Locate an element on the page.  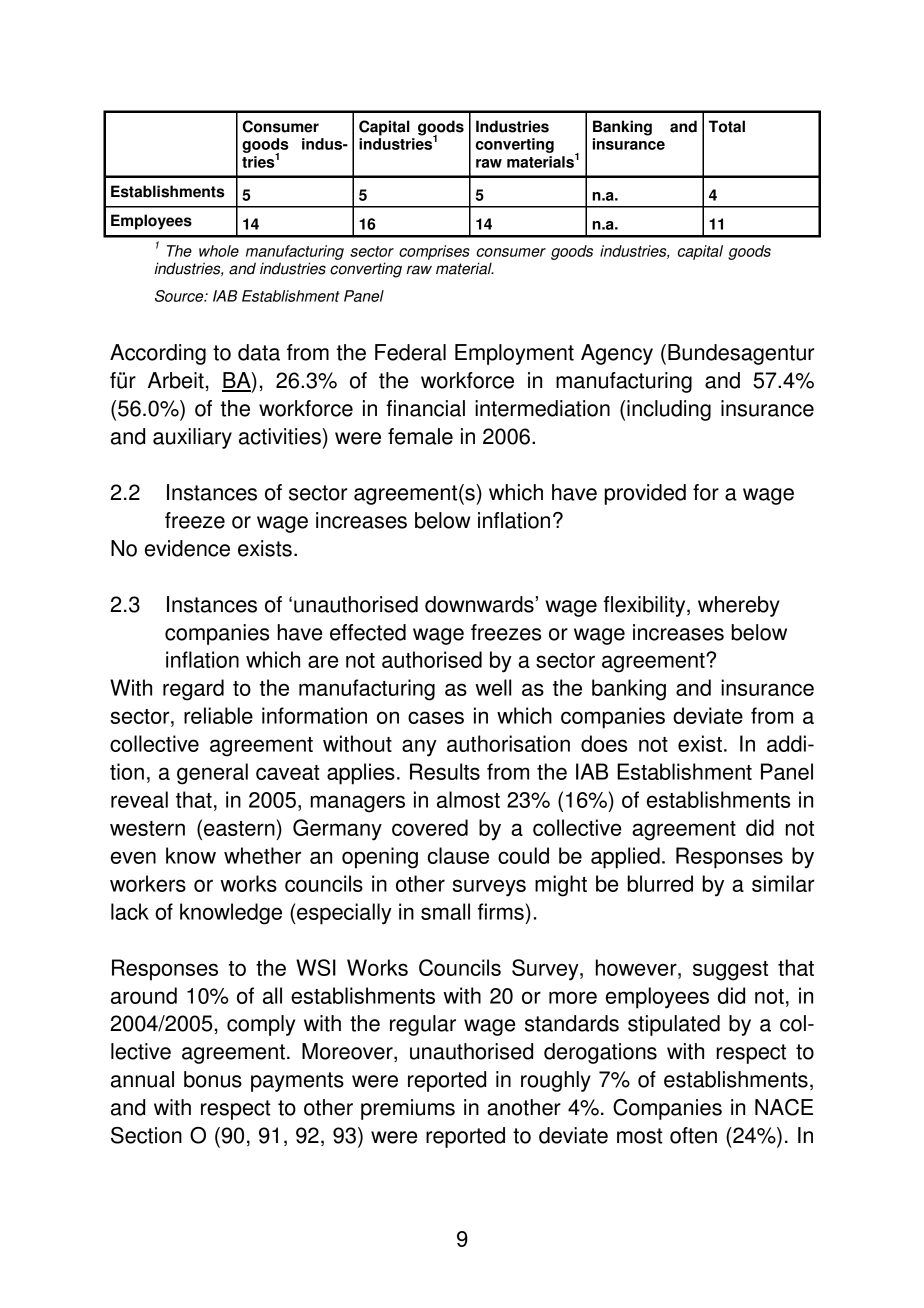
small is located at coordinates (445, 911).
